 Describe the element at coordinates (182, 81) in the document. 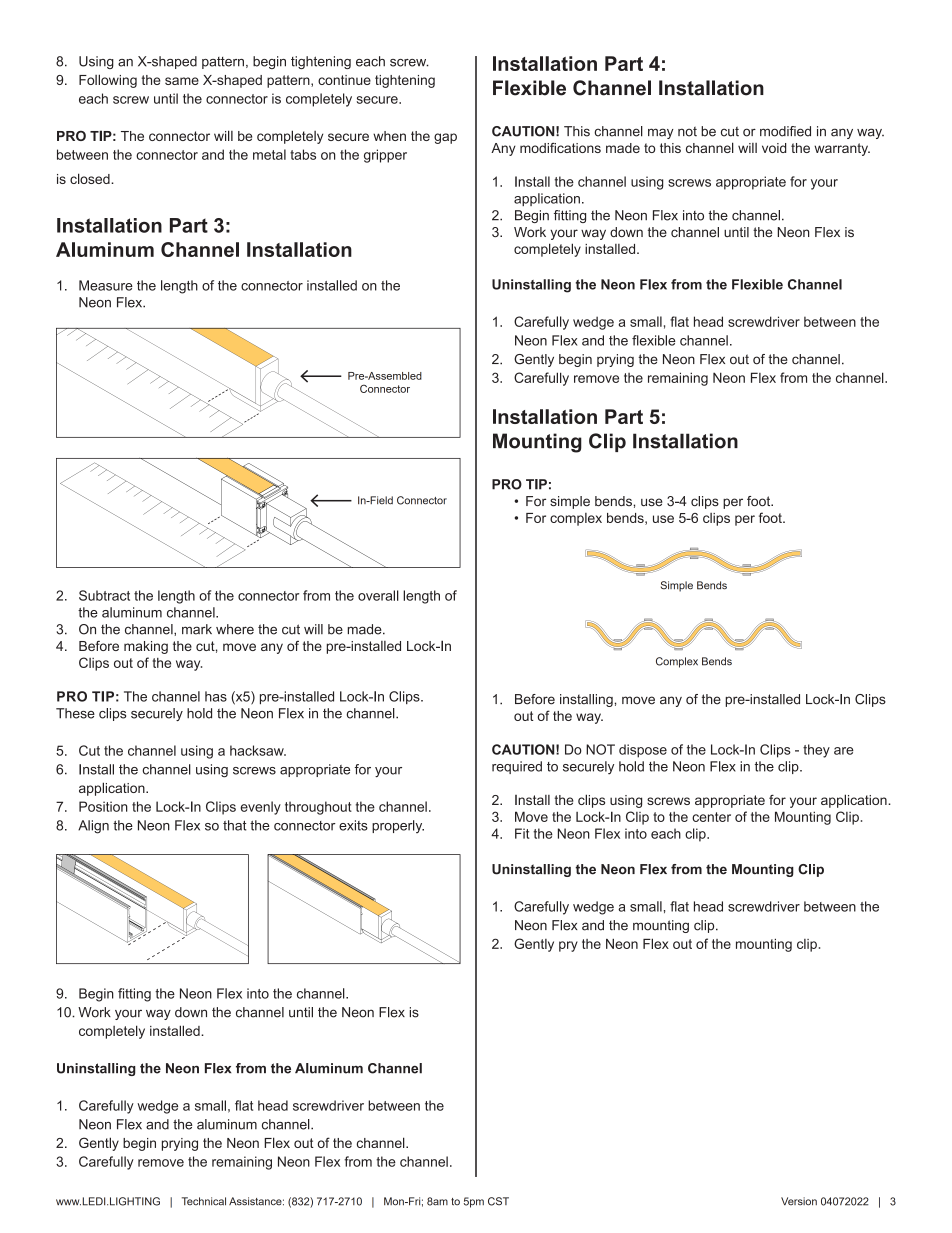

I see `same` at that location.
